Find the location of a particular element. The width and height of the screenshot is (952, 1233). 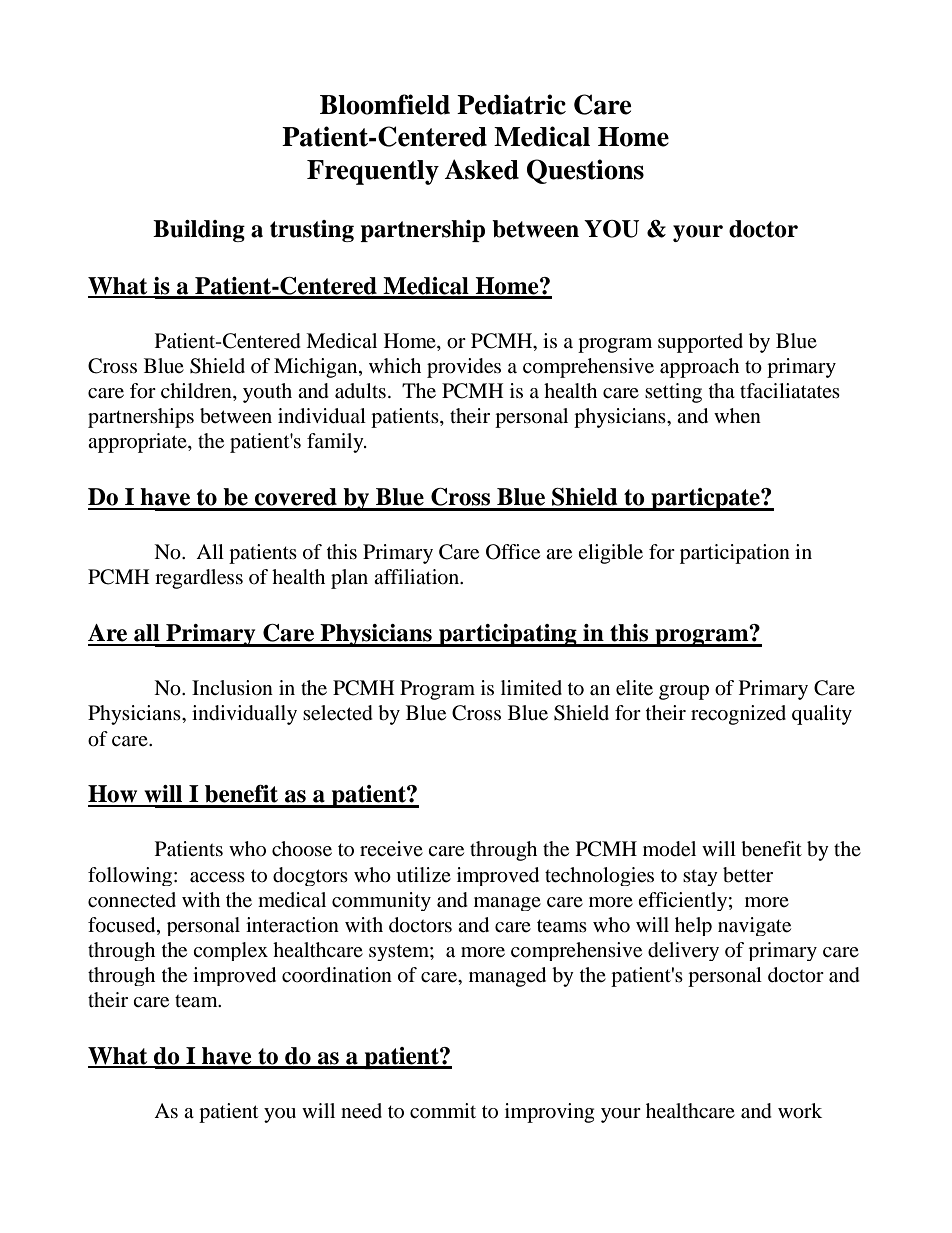

access is located at coordinates (217, 877).
